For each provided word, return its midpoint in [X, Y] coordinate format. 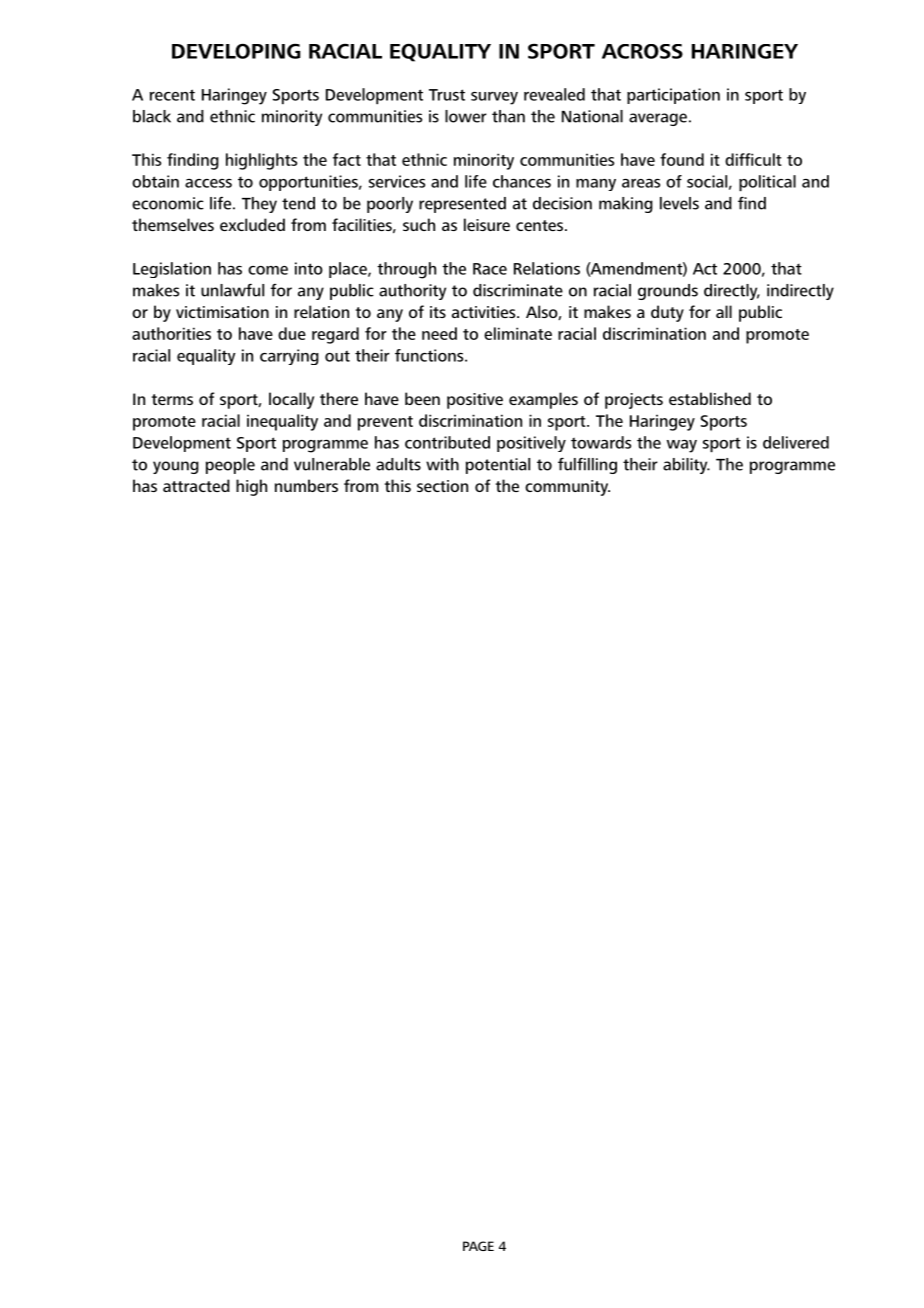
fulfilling [587, 465]
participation [673, 96]
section [442, 486]
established [710, 398]
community [567, 488]
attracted [196, 485]
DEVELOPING [236, 51]
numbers [306, 485]
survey [494, 98]
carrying [289, 357]
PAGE [478, 1246]
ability [686, 466]
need [439, 333]
